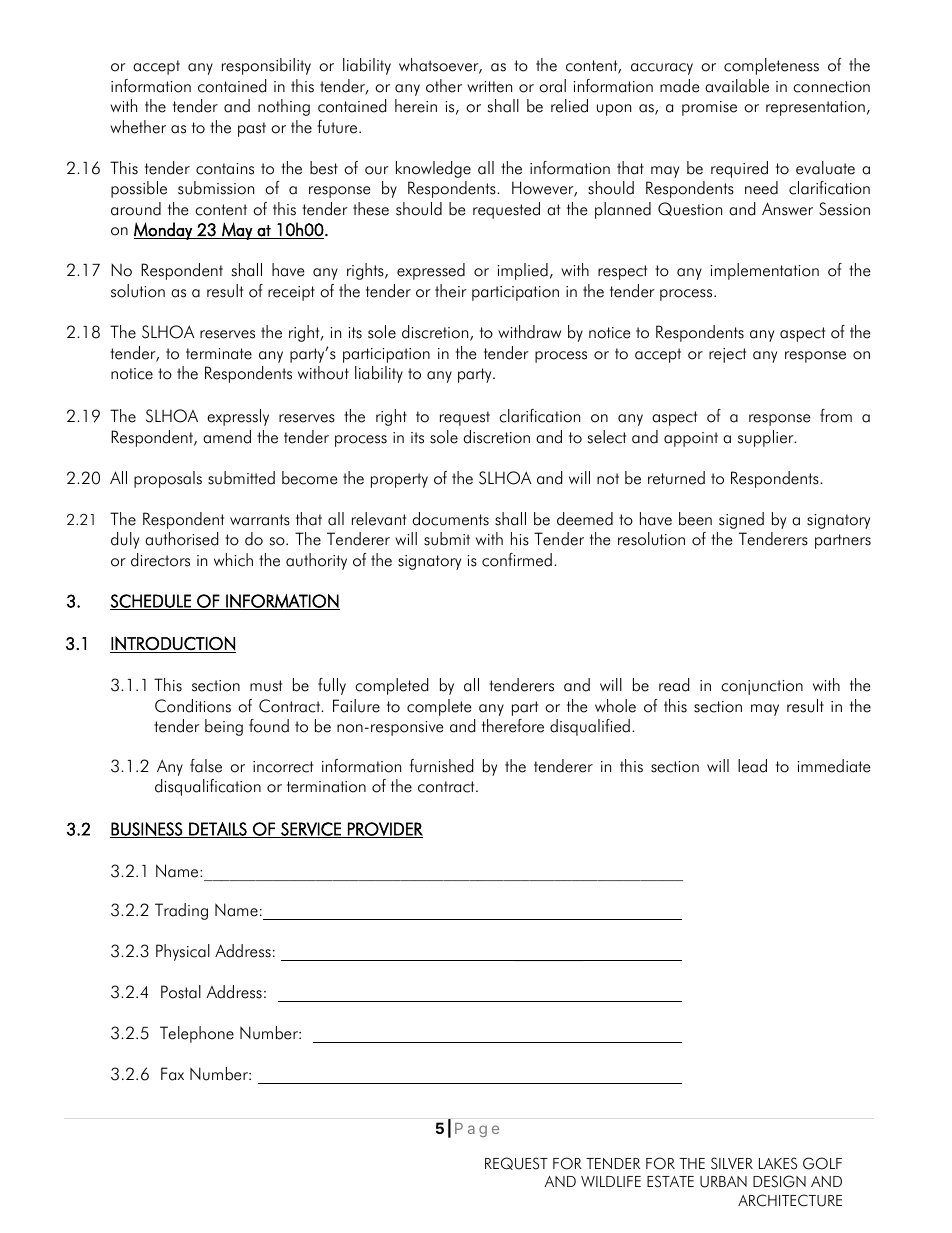 This image has height=1233, width=952. What do you see at coordinates (762, 687) in the image?
I see `conjunction` at bounding box center [762, 687].
